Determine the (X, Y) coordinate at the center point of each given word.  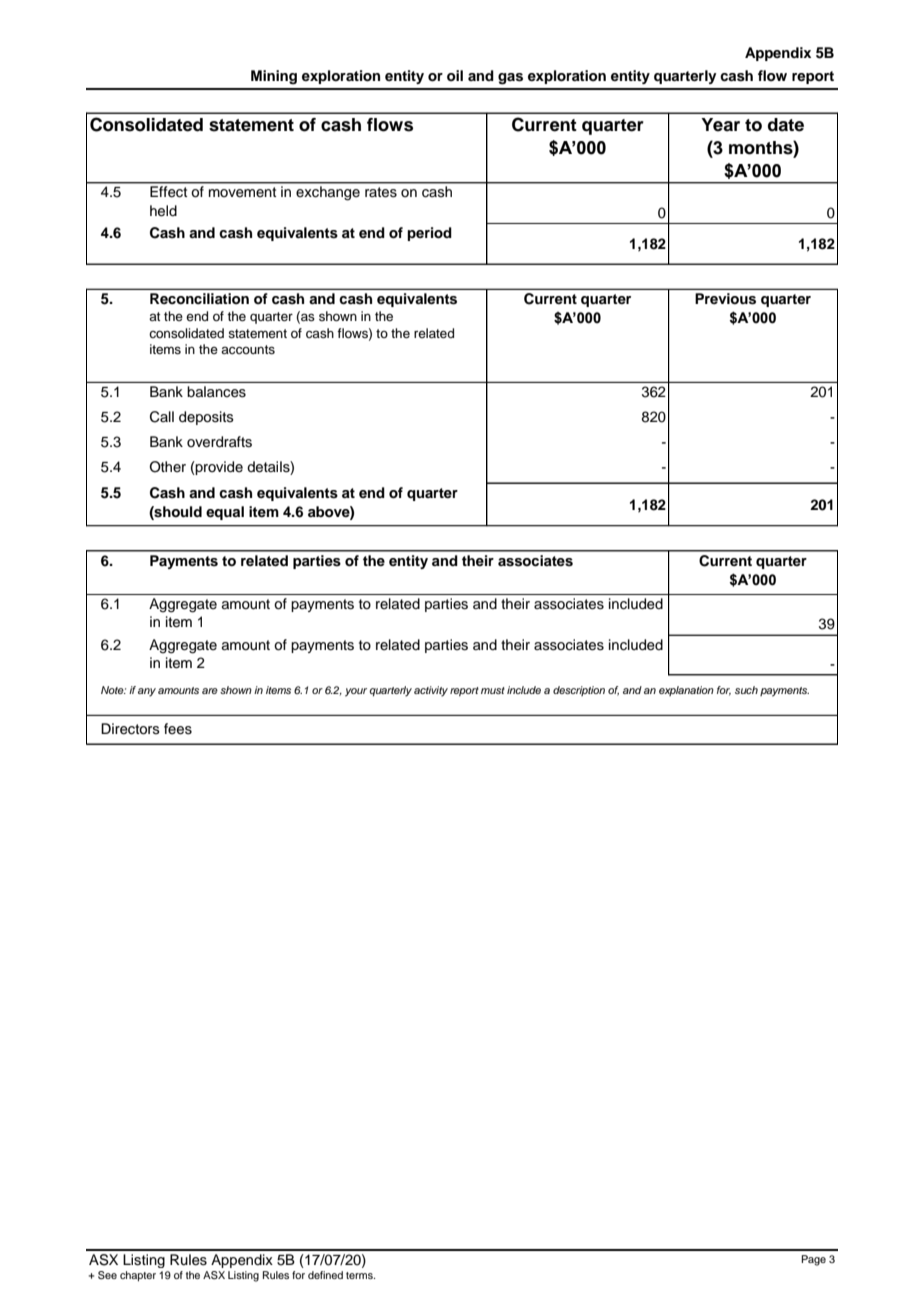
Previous (725, 299)
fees (178, 729)
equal (225, 513)
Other (168, 467)
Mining (274, 77)
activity (431, 691)
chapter (138, 1276)
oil (455, 75)
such (746, 690)
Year (720, 125)
